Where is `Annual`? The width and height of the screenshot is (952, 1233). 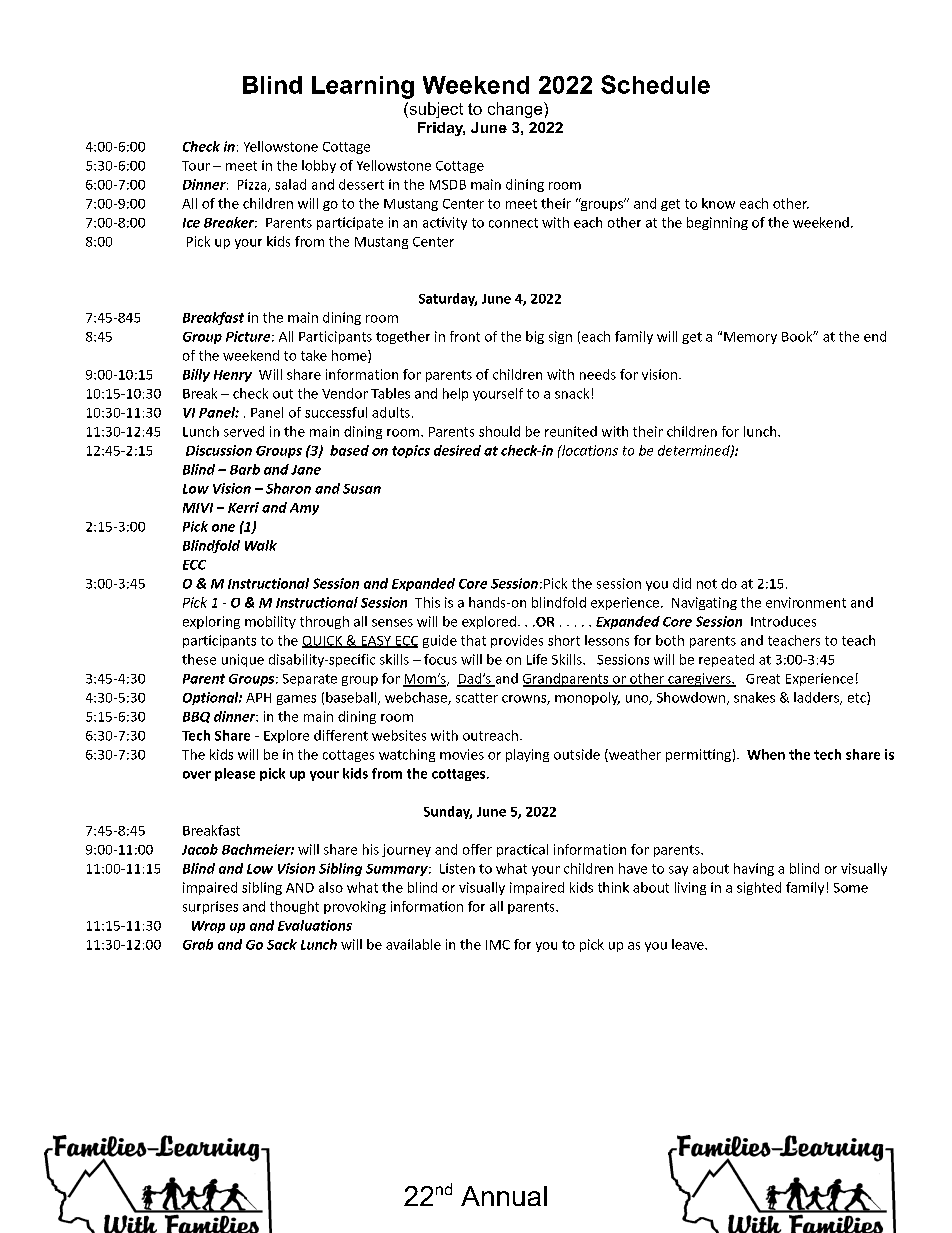 Annual is located at coordinates (504, 1196).
